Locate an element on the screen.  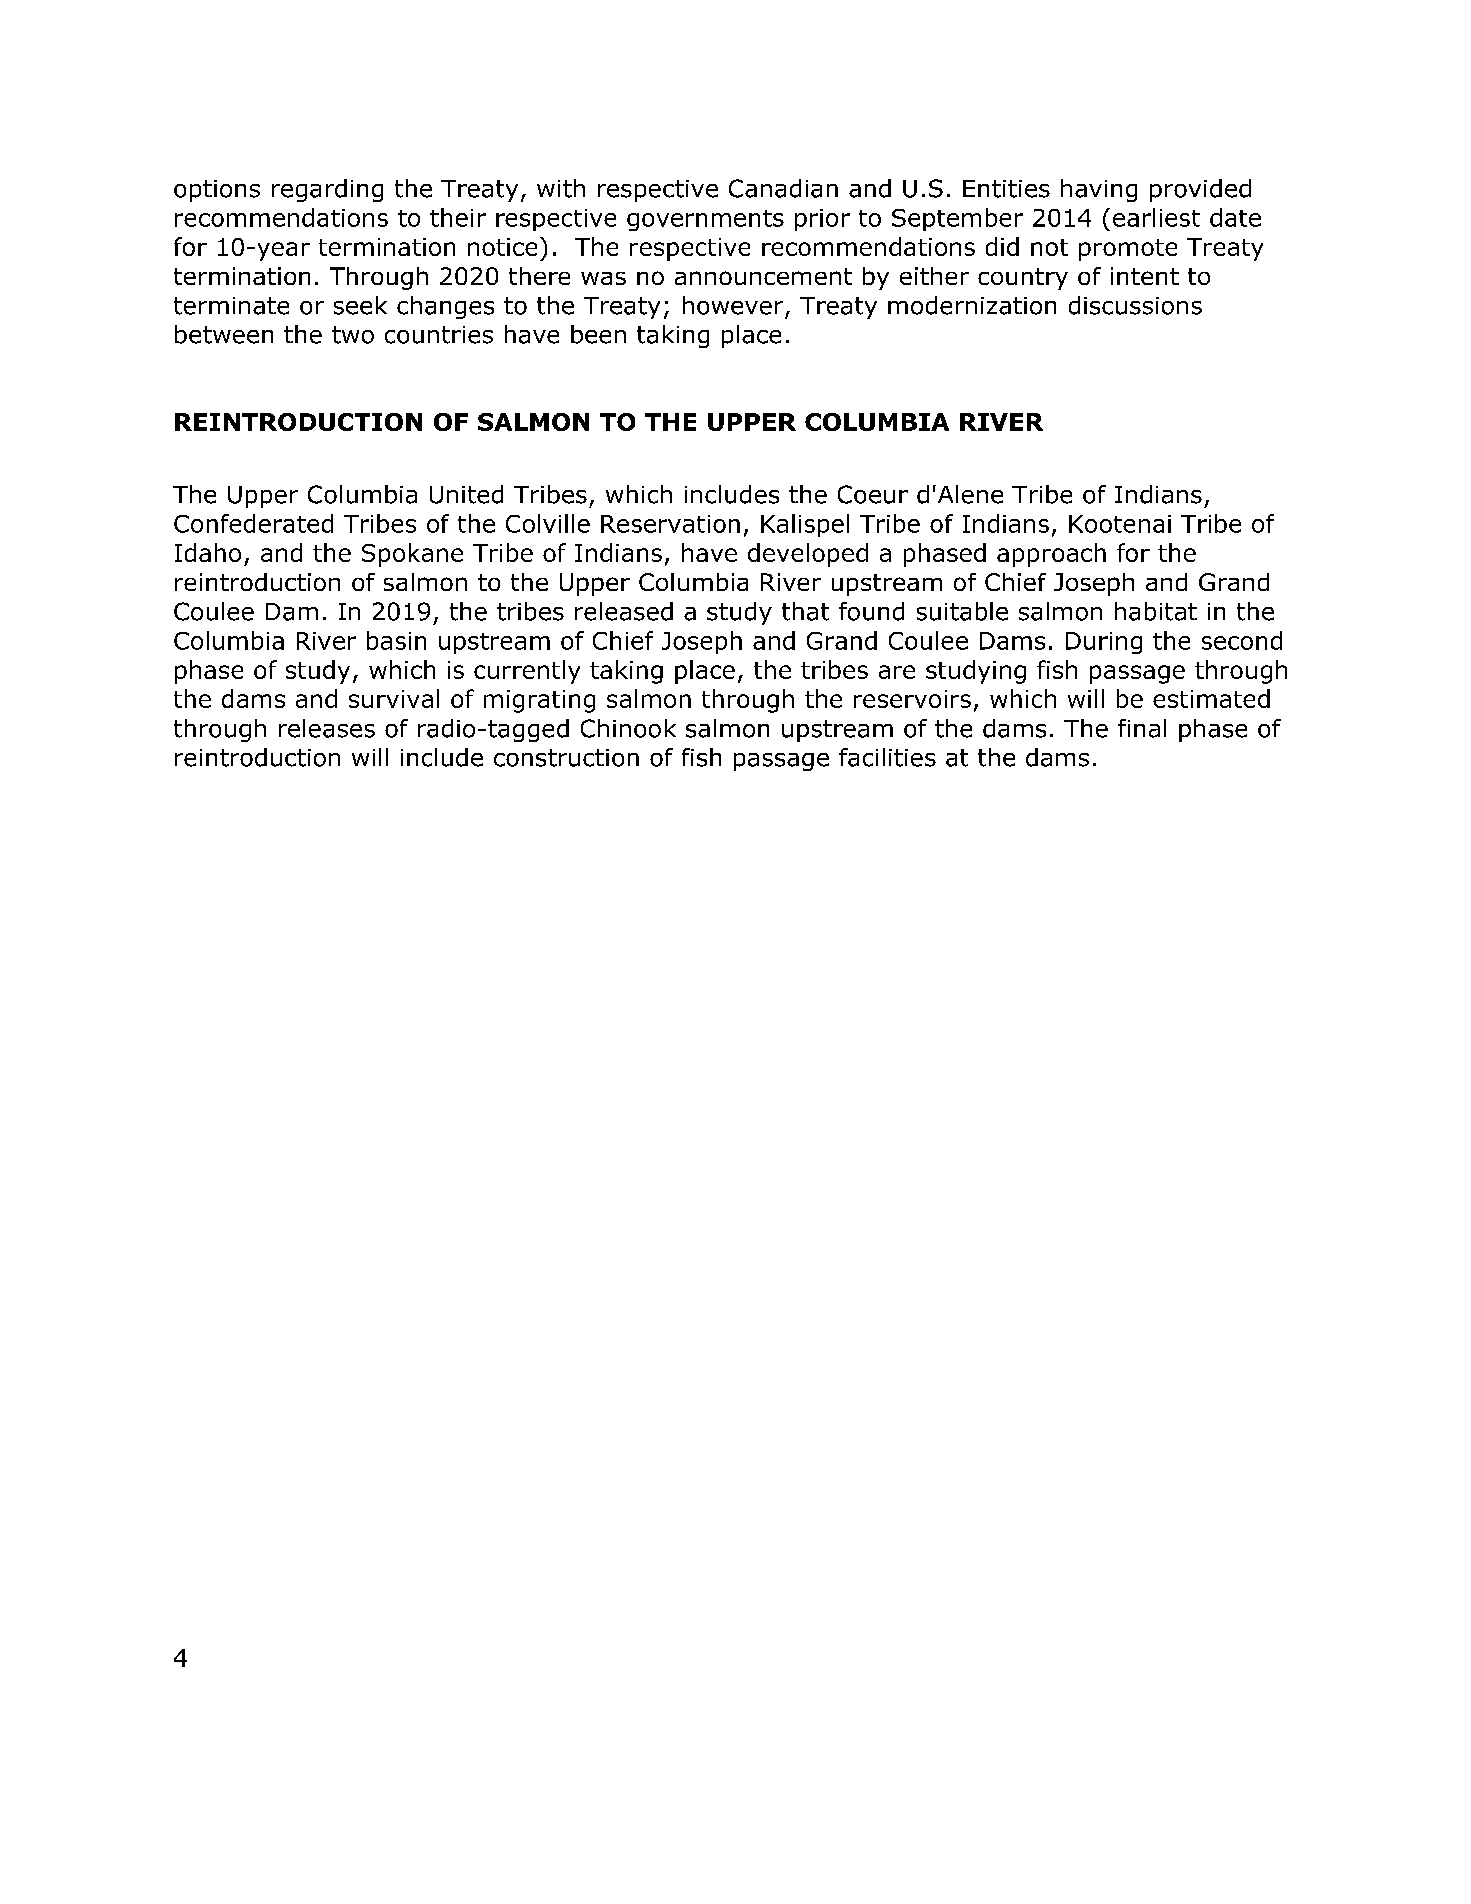
discussions is located at coordinates (1135, 305).
